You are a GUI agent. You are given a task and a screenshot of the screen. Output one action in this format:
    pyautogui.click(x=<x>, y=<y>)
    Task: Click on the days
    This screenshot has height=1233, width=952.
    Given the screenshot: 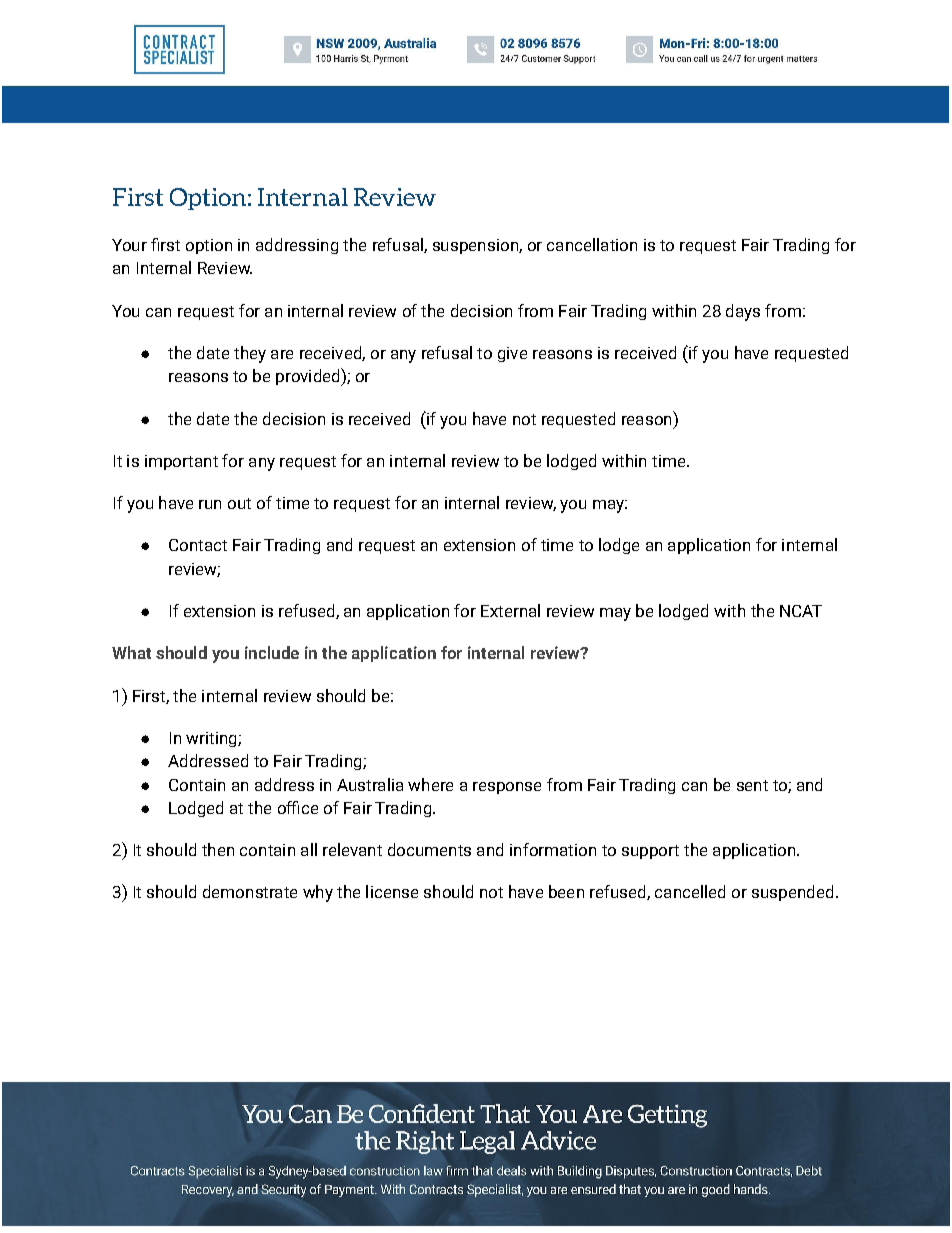 What is the action you would take?
    pyautogui.click(x=743, y=312)
